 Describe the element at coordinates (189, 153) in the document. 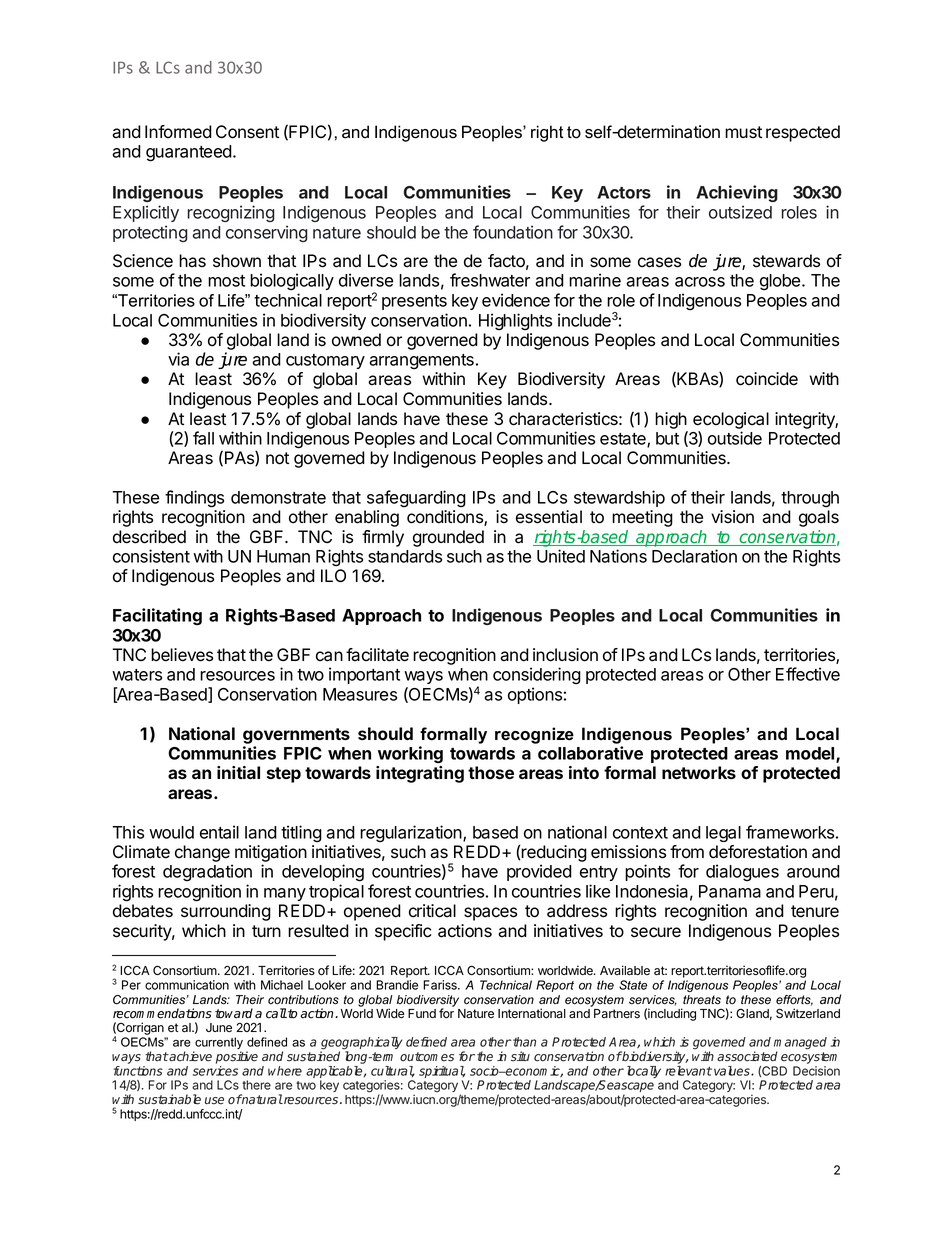

I see `guaranteed` at that location.
